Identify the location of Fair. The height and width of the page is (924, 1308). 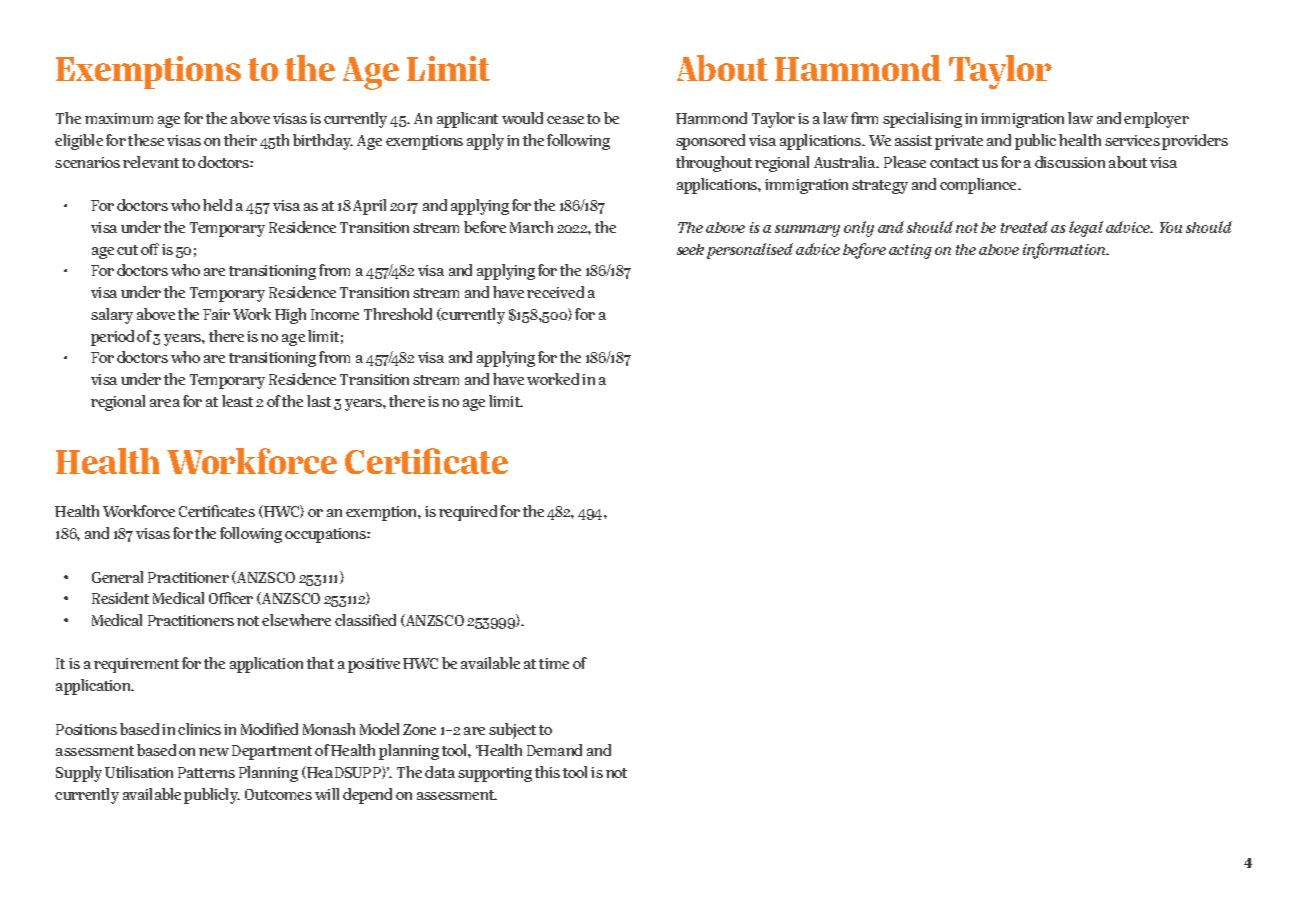
(216, 314).
